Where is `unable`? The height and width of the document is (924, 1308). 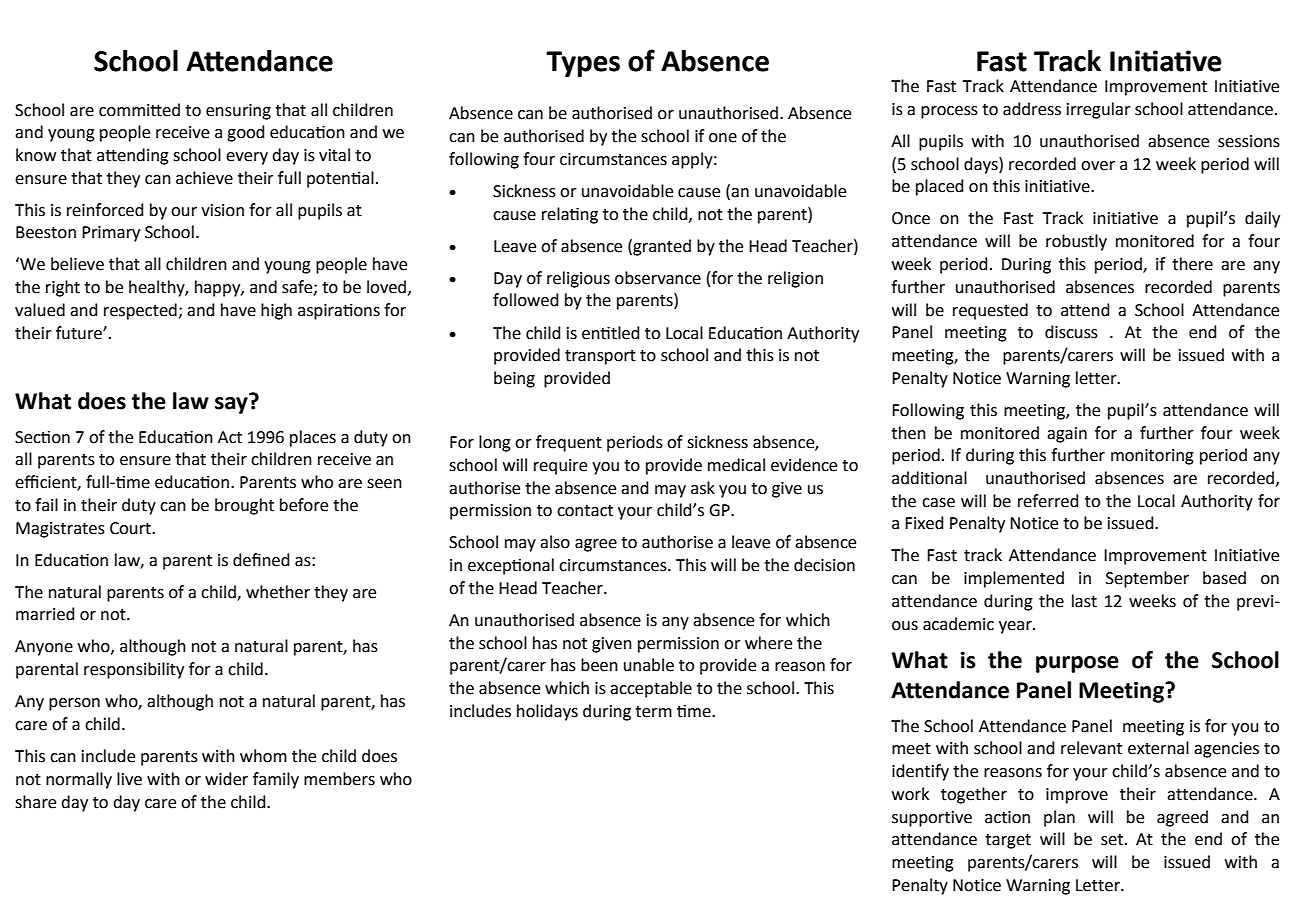
unable is located at coordinates (649, 665).
